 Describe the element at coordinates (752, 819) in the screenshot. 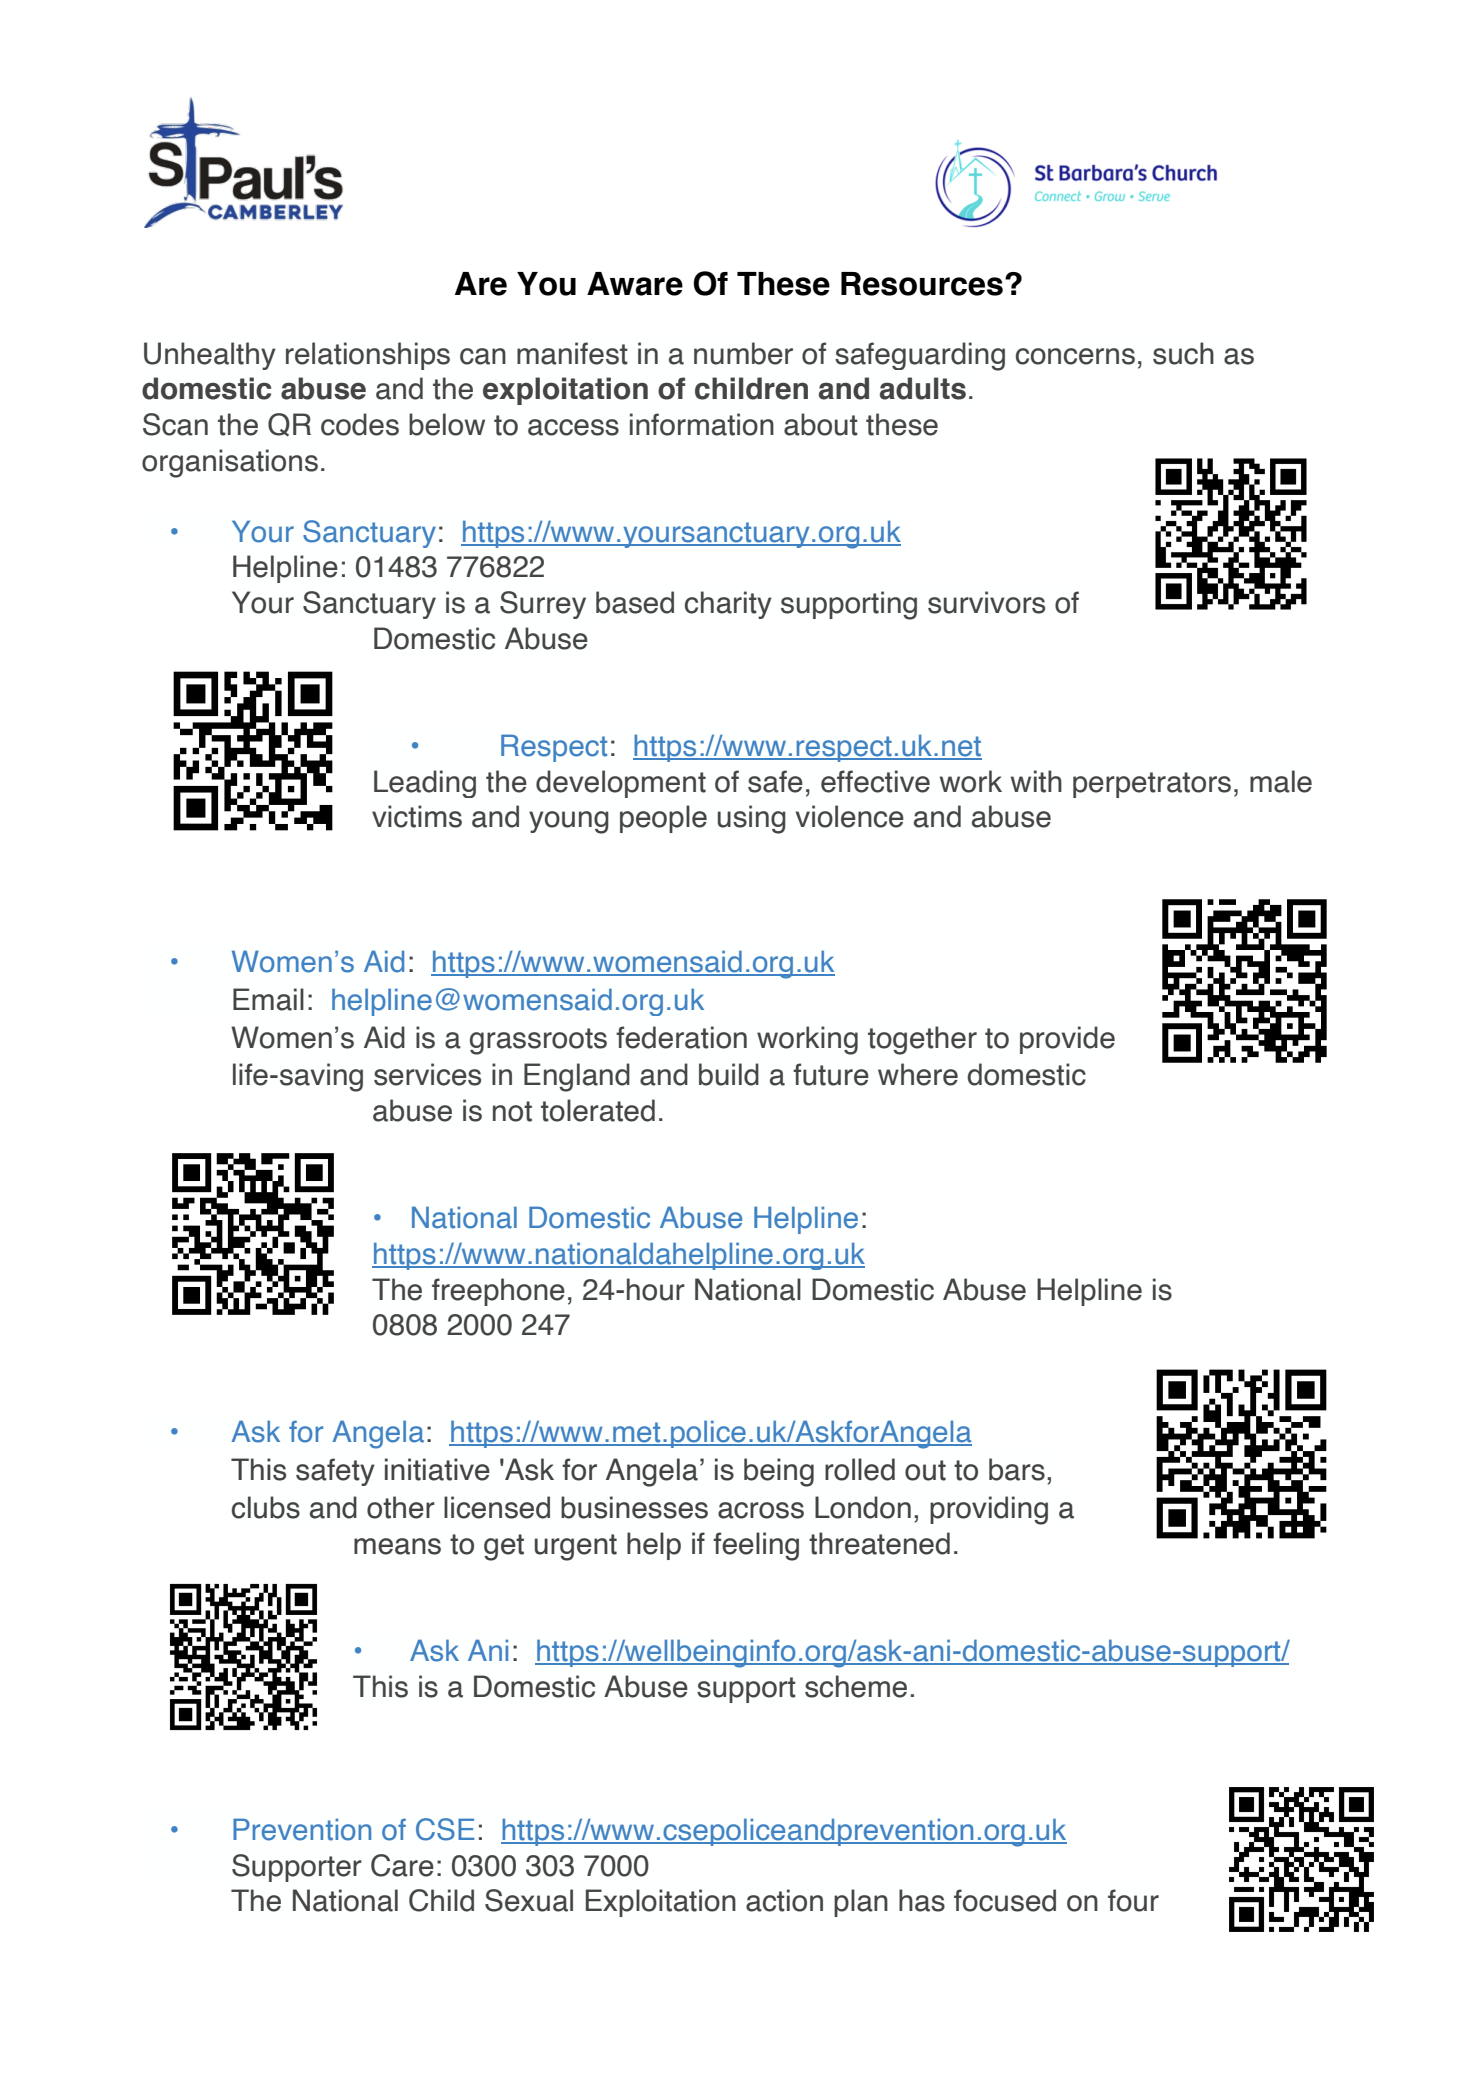

I see `using` at that location.
